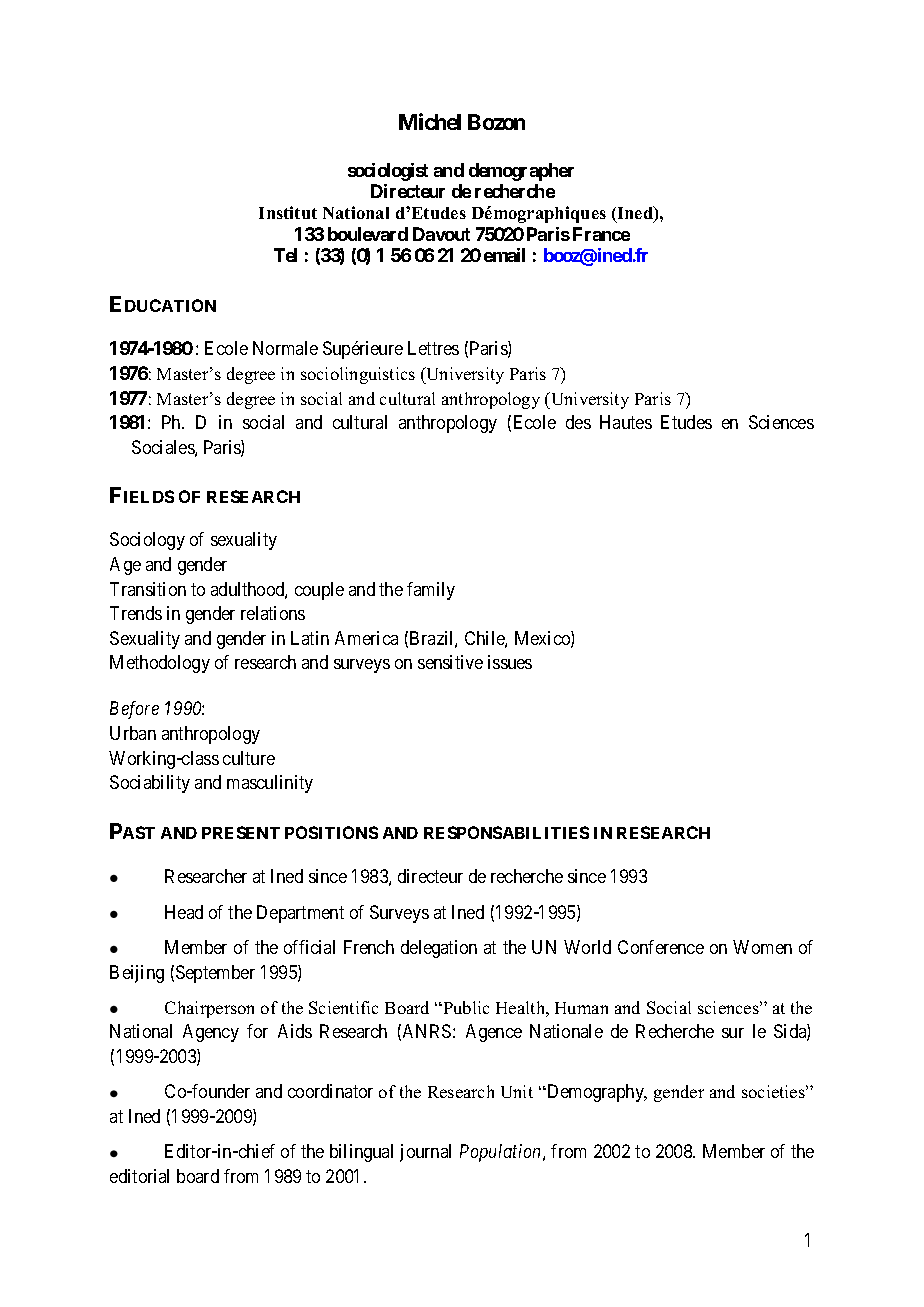 This document has width=924, height=1307. What do you see at coordinates (430, 121) in the document?
I see `Michel` at bounding box center [430, 121].
